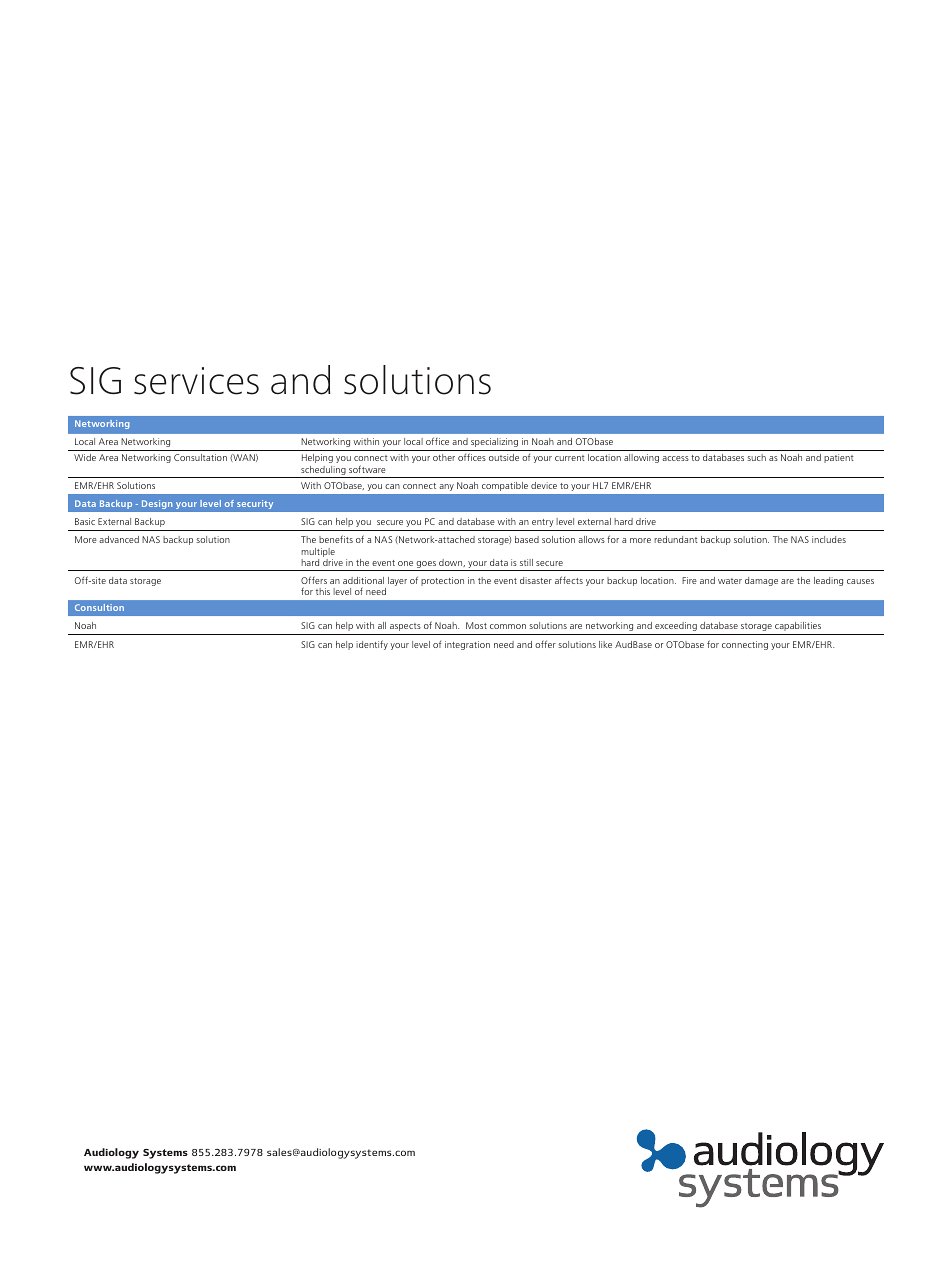 This document has width=952, height=1270. Describe the element at coordinates (372, 645) in the document. I see `identify` at that location.
